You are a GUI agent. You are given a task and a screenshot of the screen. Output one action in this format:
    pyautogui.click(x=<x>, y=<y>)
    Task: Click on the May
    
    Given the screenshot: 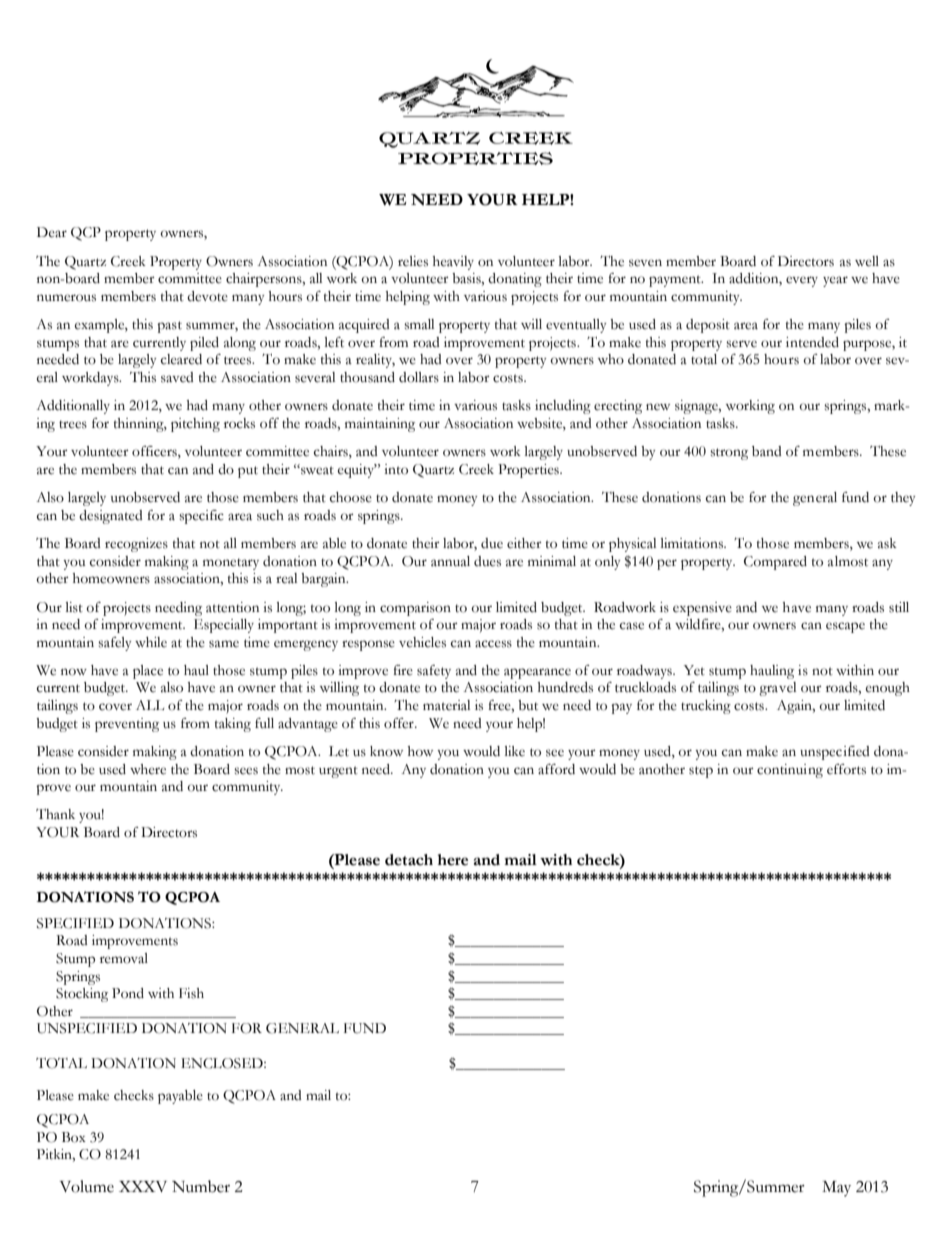 What is the action you would take?
    pyautogui.click(x=836, y=1189)
